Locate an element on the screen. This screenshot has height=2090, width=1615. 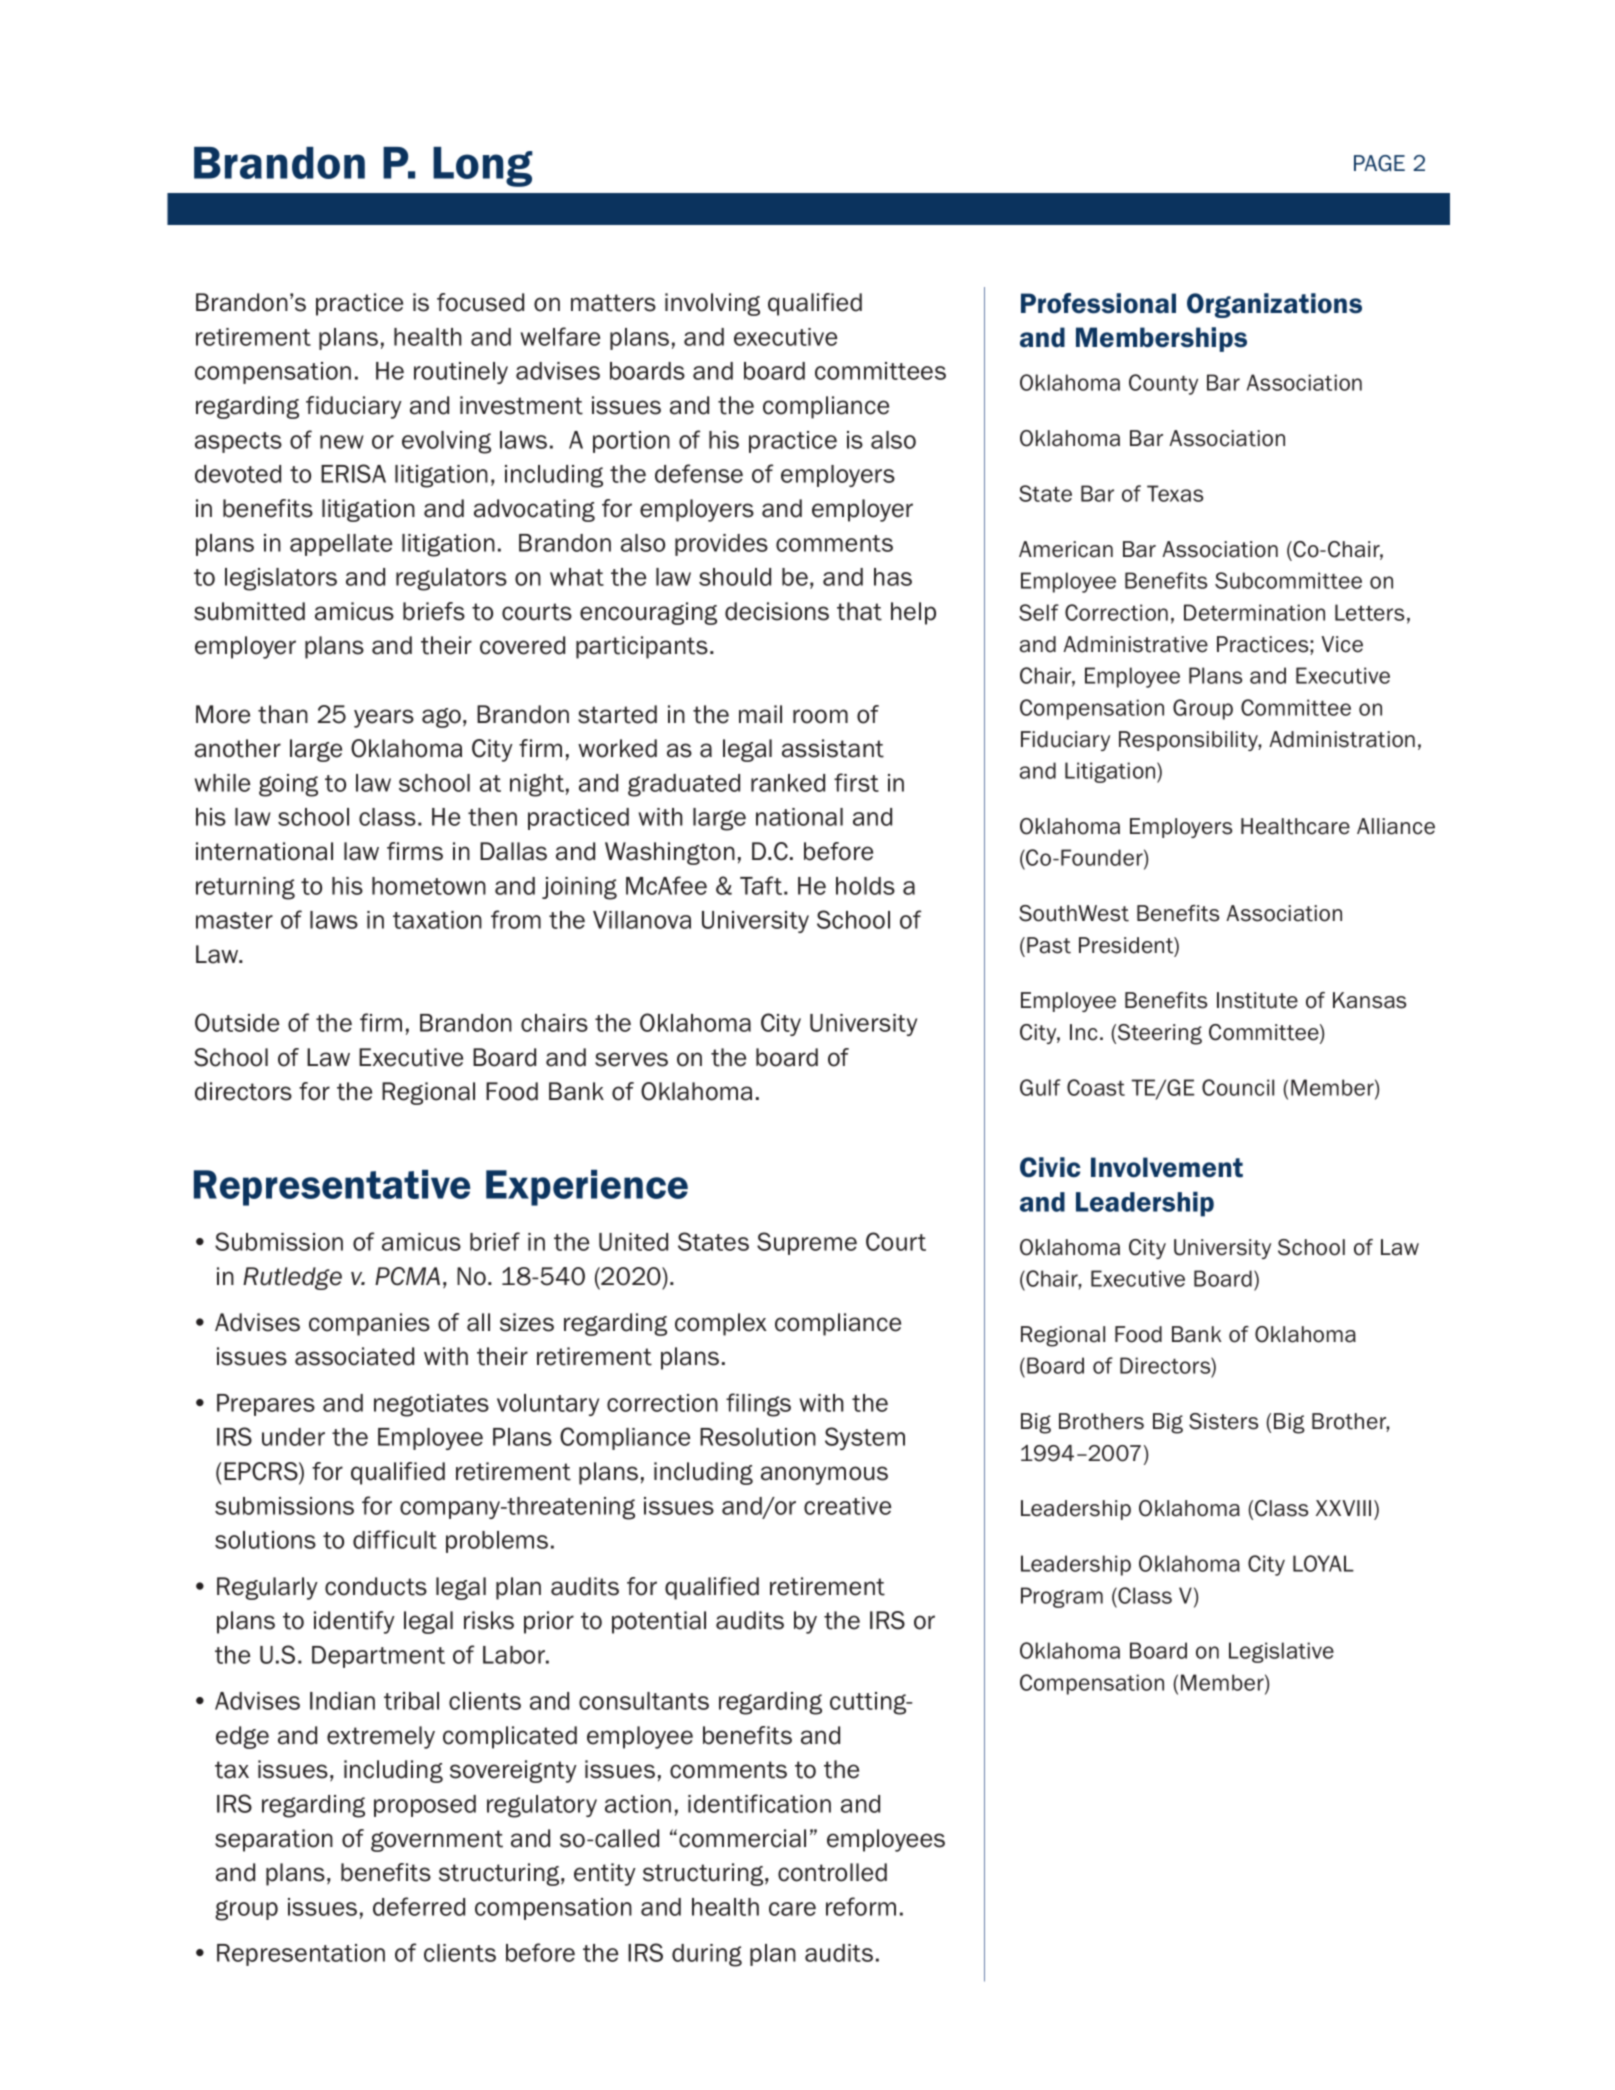
Long is located at coordinates (483, 167).
